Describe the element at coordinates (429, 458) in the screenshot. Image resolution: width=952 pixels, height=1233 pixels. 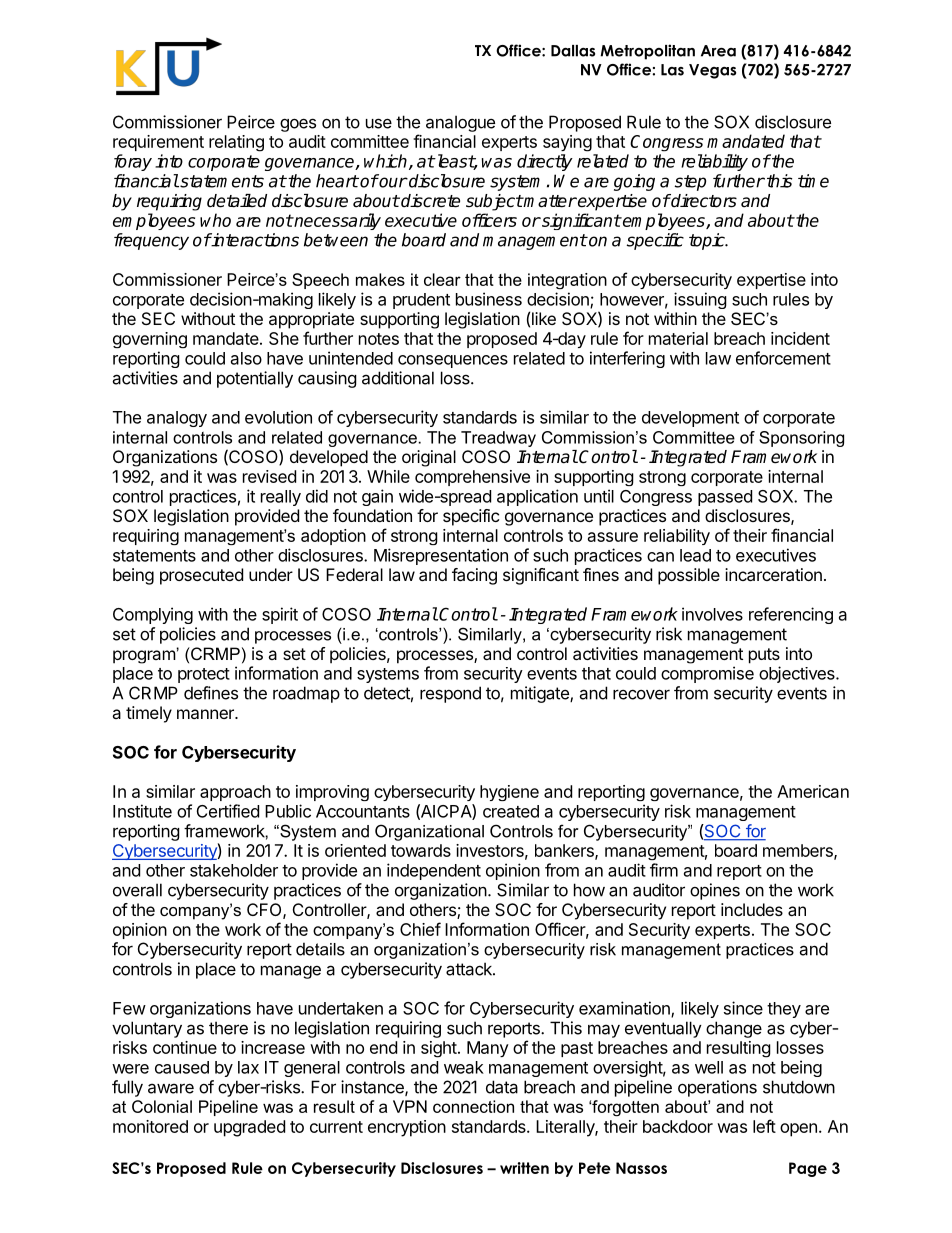
I see `original` at that location.
